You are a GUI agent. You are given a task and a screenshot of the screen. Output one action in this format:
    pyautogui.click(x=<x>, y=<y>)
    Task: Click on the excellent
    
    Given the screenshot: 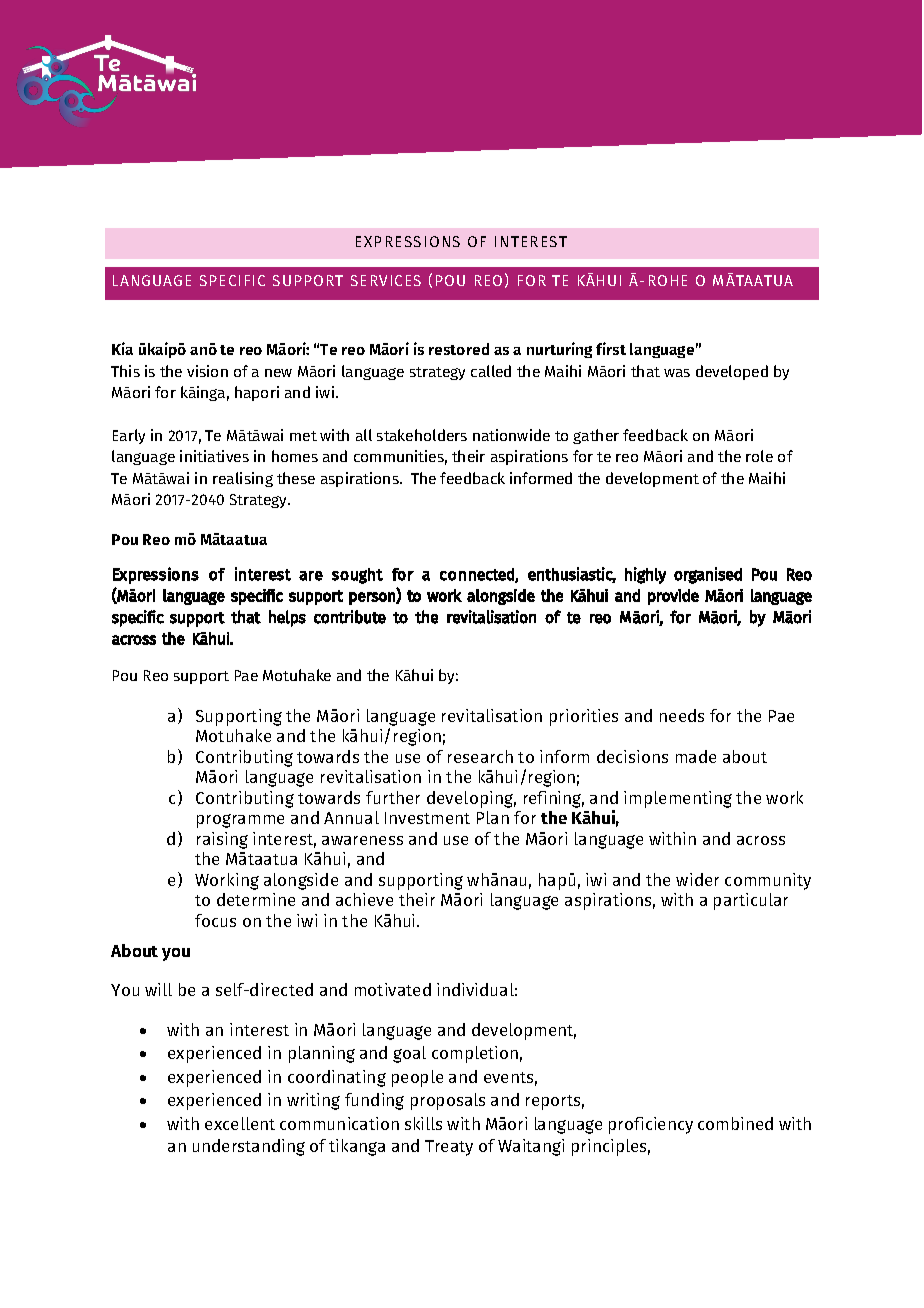 What is the action you would take?
    pyautogui.click(x=240, y=1123)
